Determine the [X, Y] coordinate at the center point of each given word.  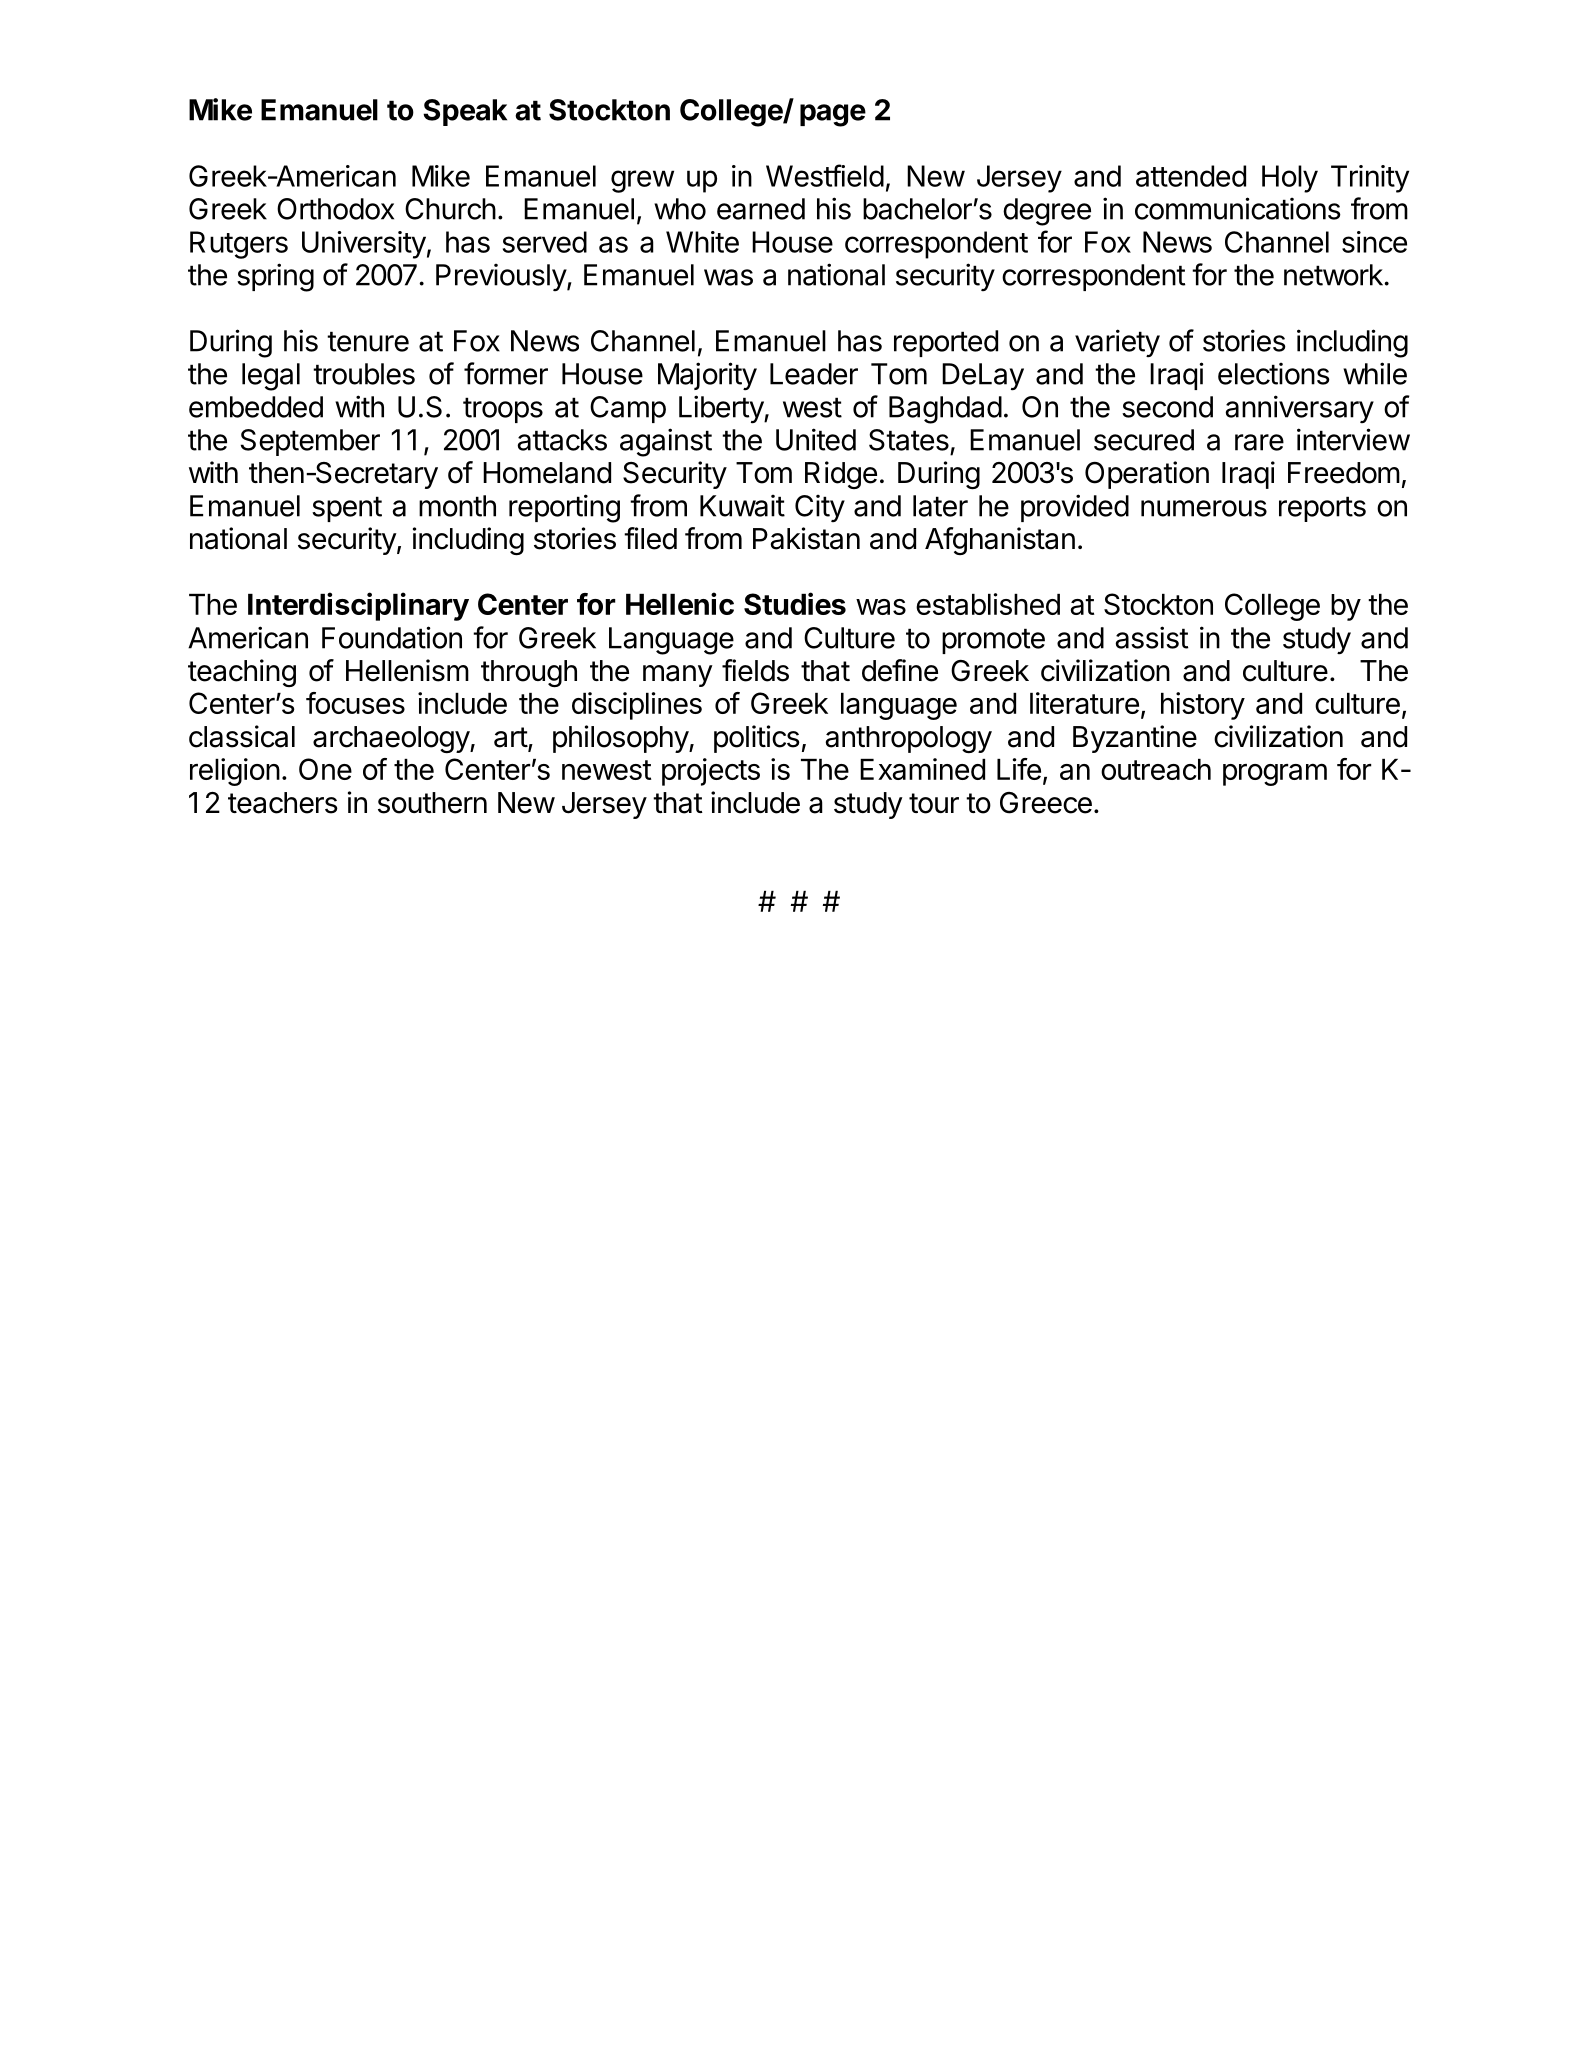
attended [1191, 176]
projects [711, 772]
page [833, 115]
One [325, 769]
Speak [465, 112]
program [1275, 774]
